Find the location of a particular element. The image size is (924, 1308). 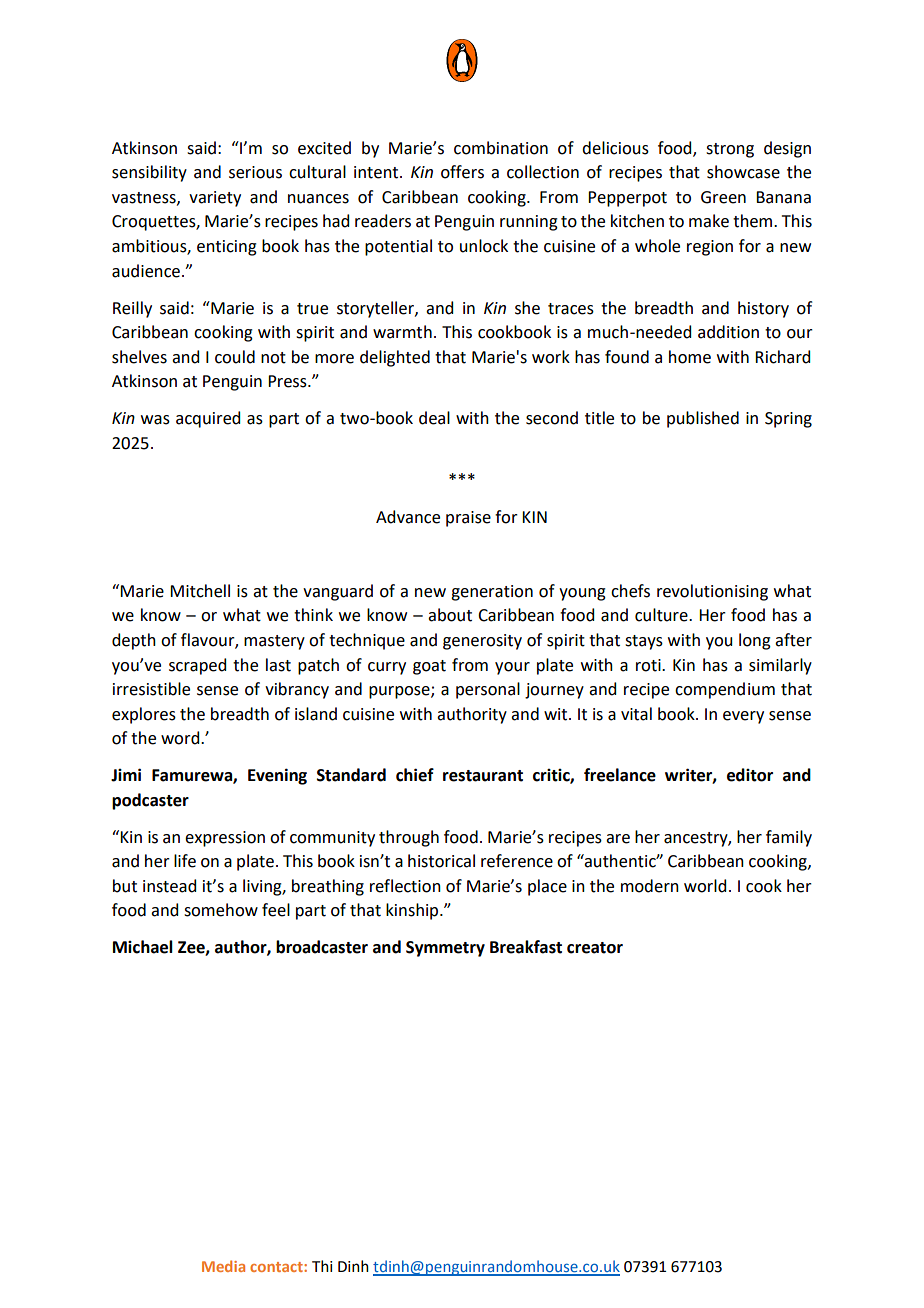

Green is located at coordinates (723, 197).
